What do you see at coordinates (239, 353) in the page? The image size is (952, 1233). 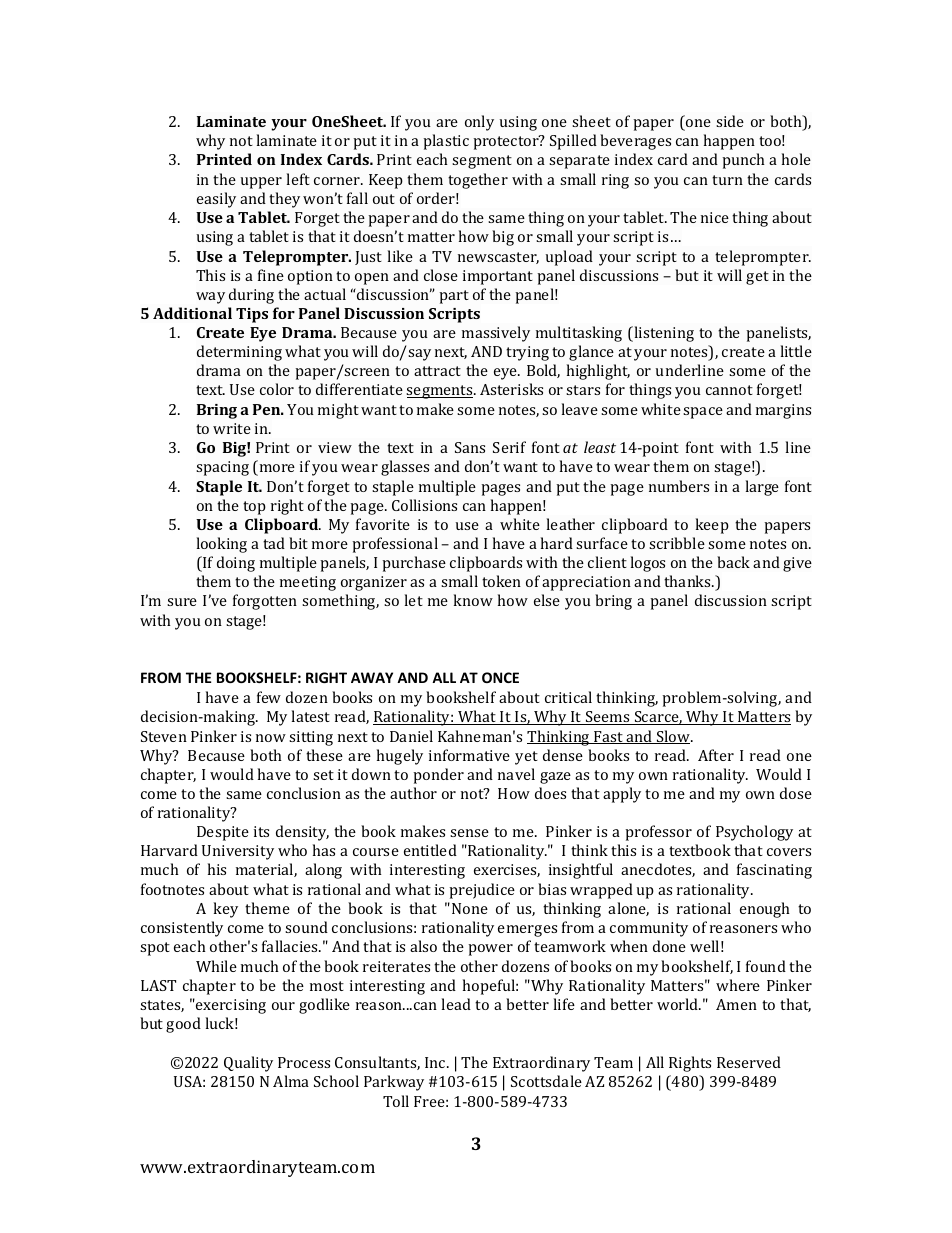 I see `determining` at bounding box center [239, 353].
